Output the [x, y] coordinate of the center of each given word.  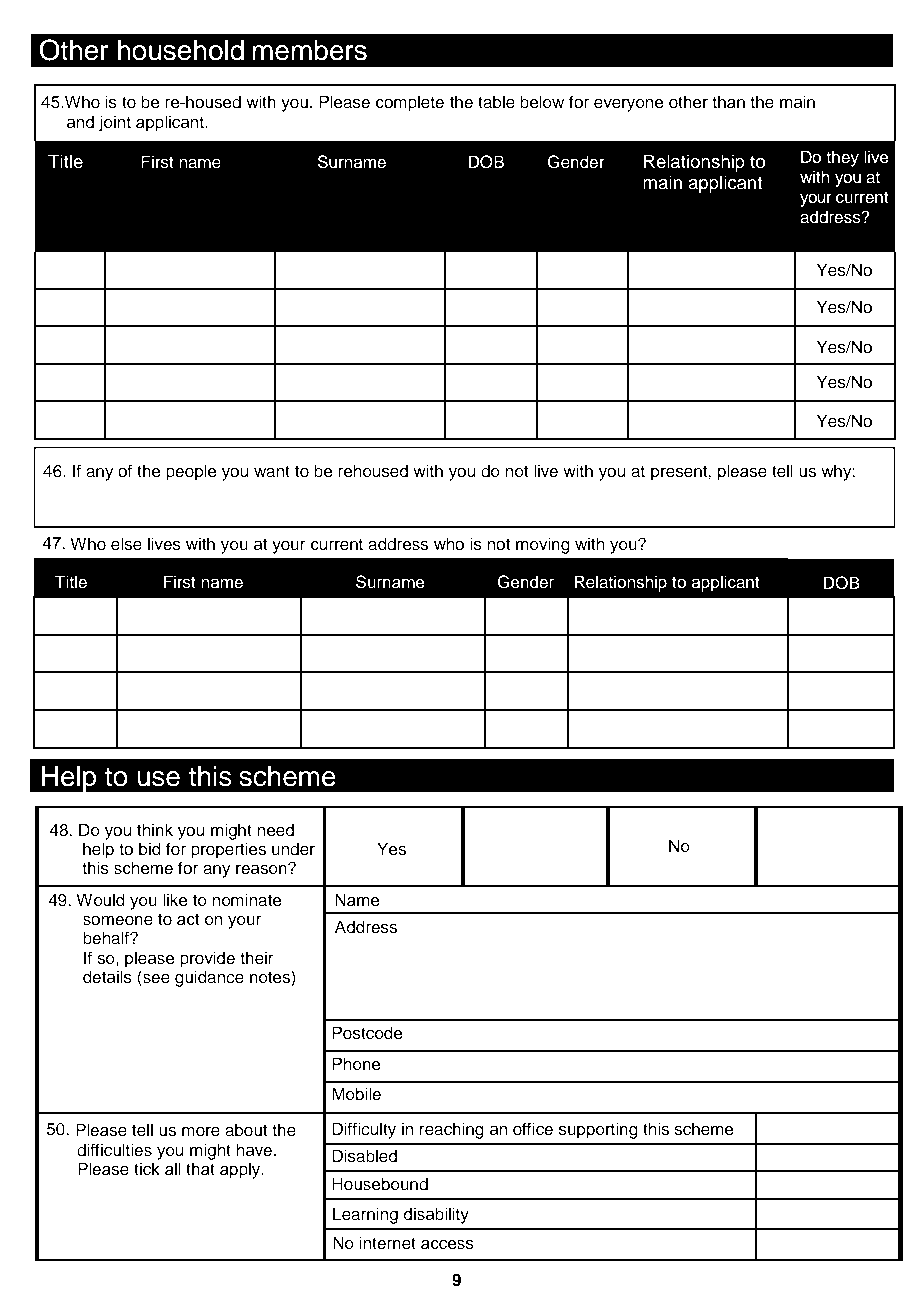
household [181, 50]
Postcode [367, 1033]
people [191, 472]
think [155, 829]
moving [543, 545]
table [496, 102]
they [842, 158]
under [293, 849]
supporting [598, 1130]
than [728, 102]
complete [410, 103]
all [173, 1169]
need [275, 830]
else [126, 544]
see [155, 979]
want [272, 472]
